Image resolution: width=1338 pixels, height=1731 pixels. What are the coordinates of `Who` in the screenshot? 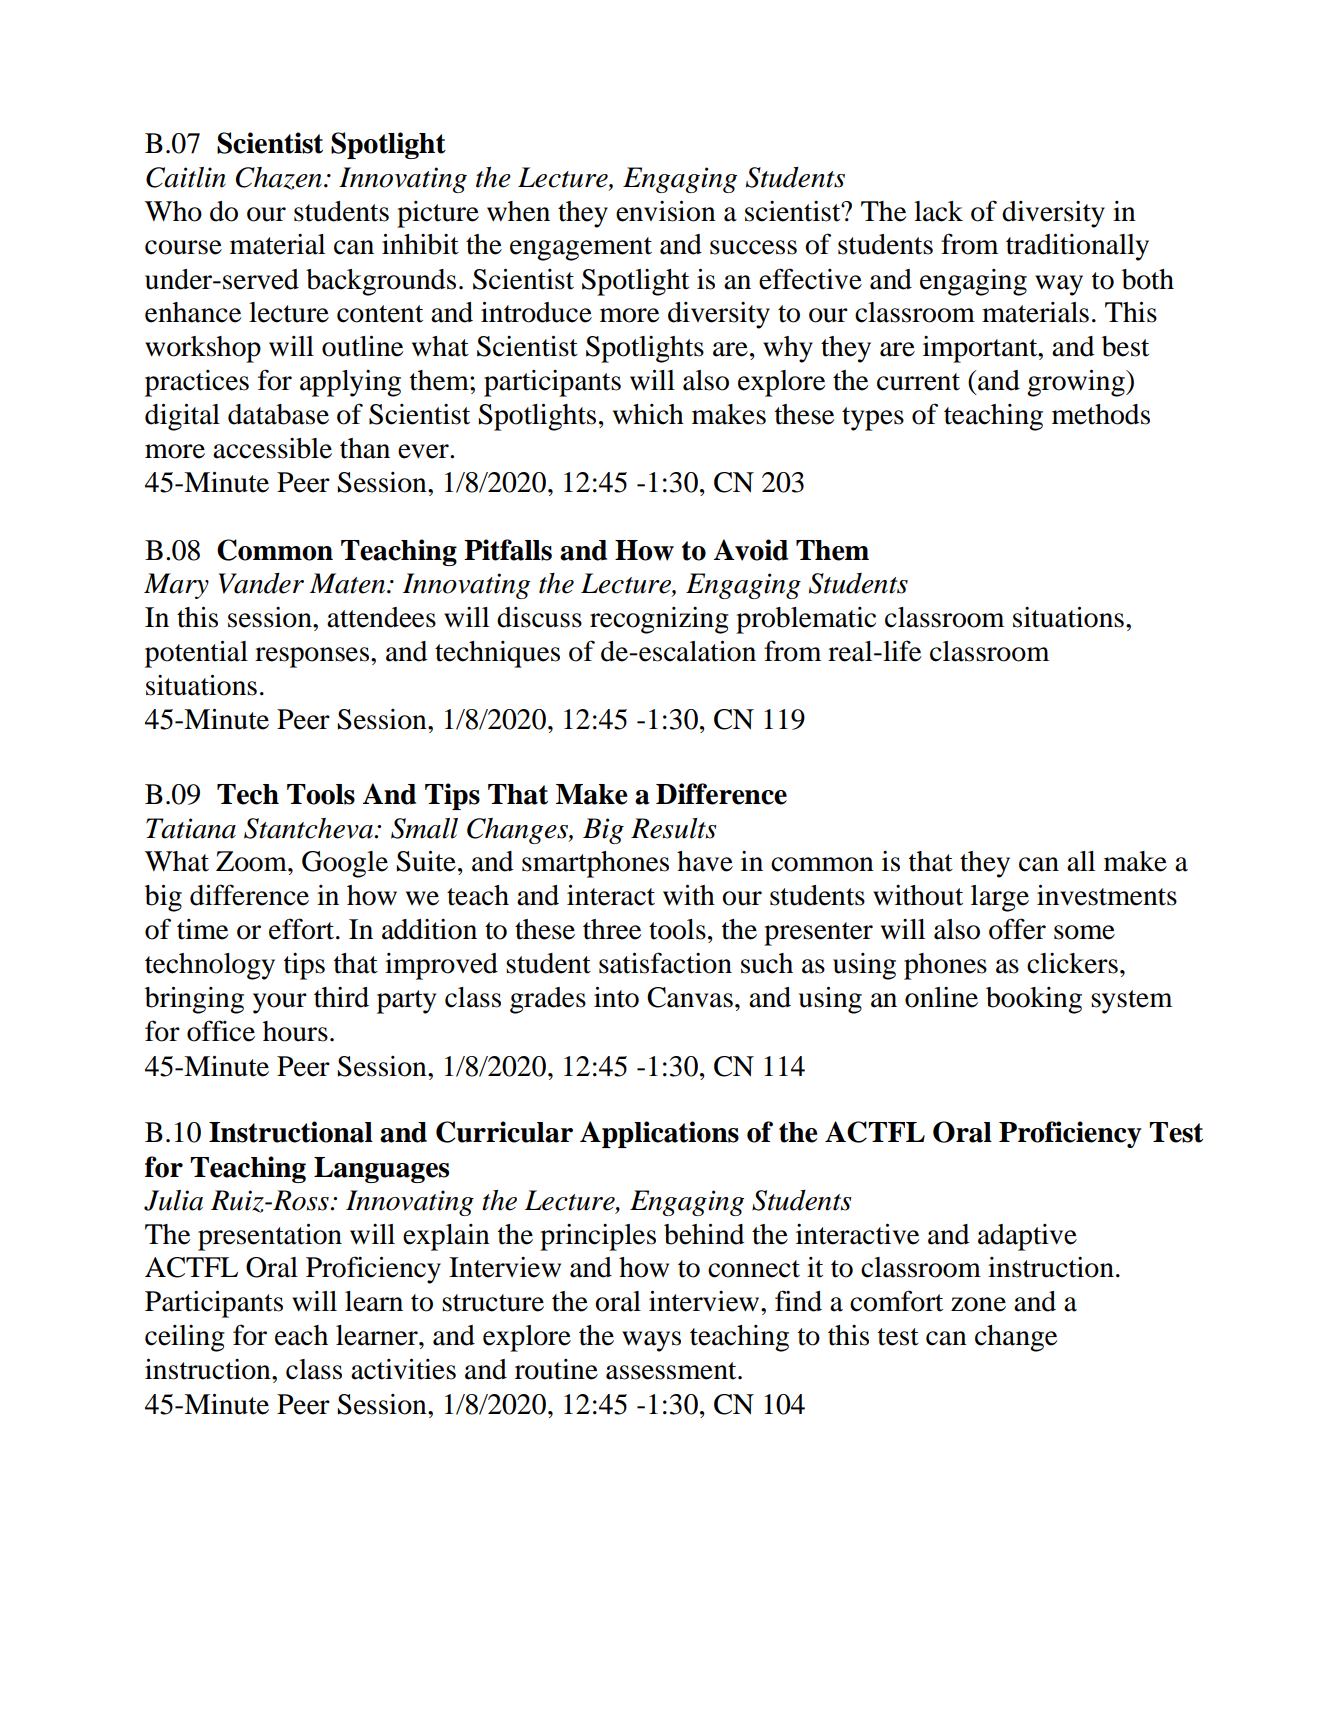 It's located at (173, 211).
